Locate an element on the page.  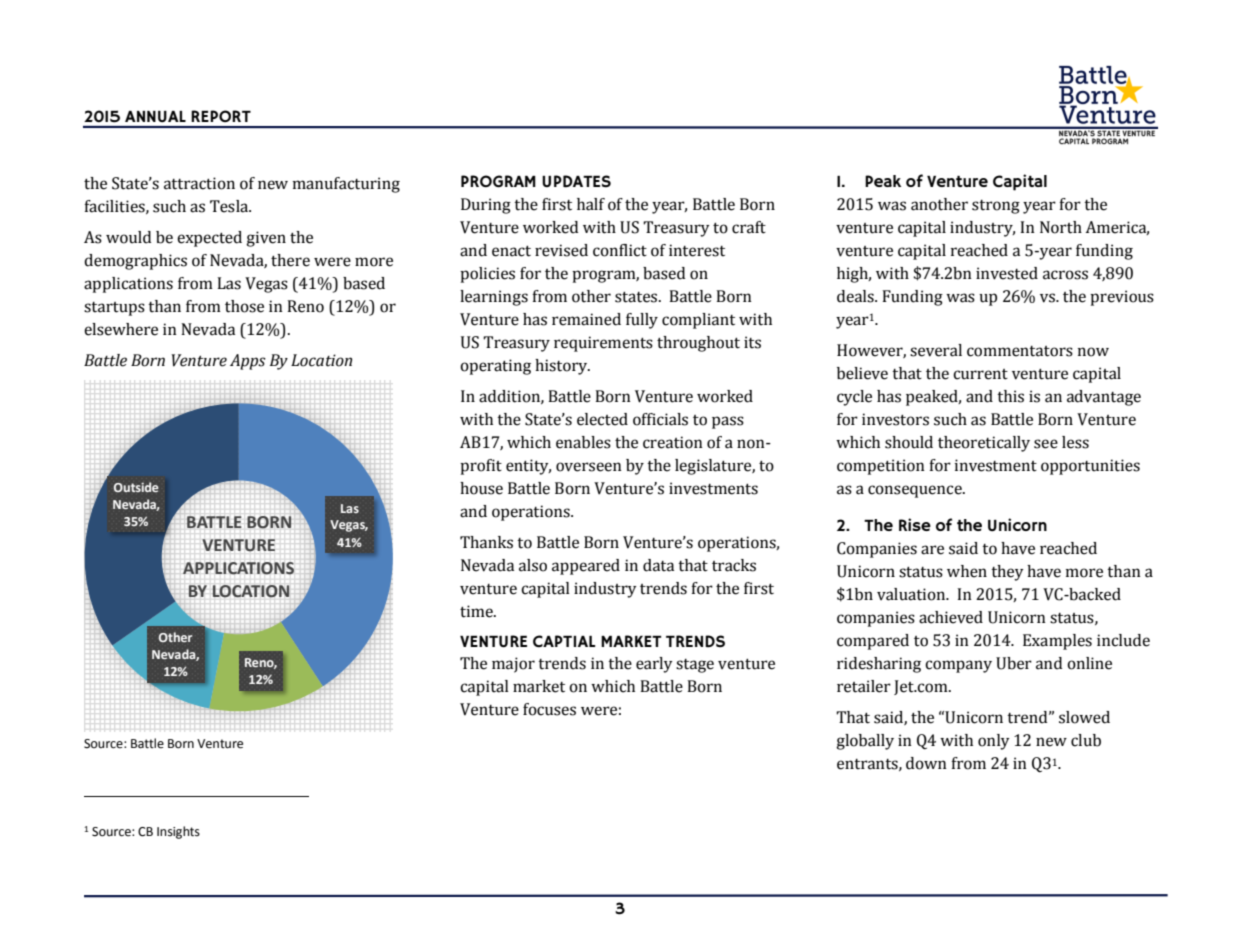
time is located at coordinates (477, 611).
